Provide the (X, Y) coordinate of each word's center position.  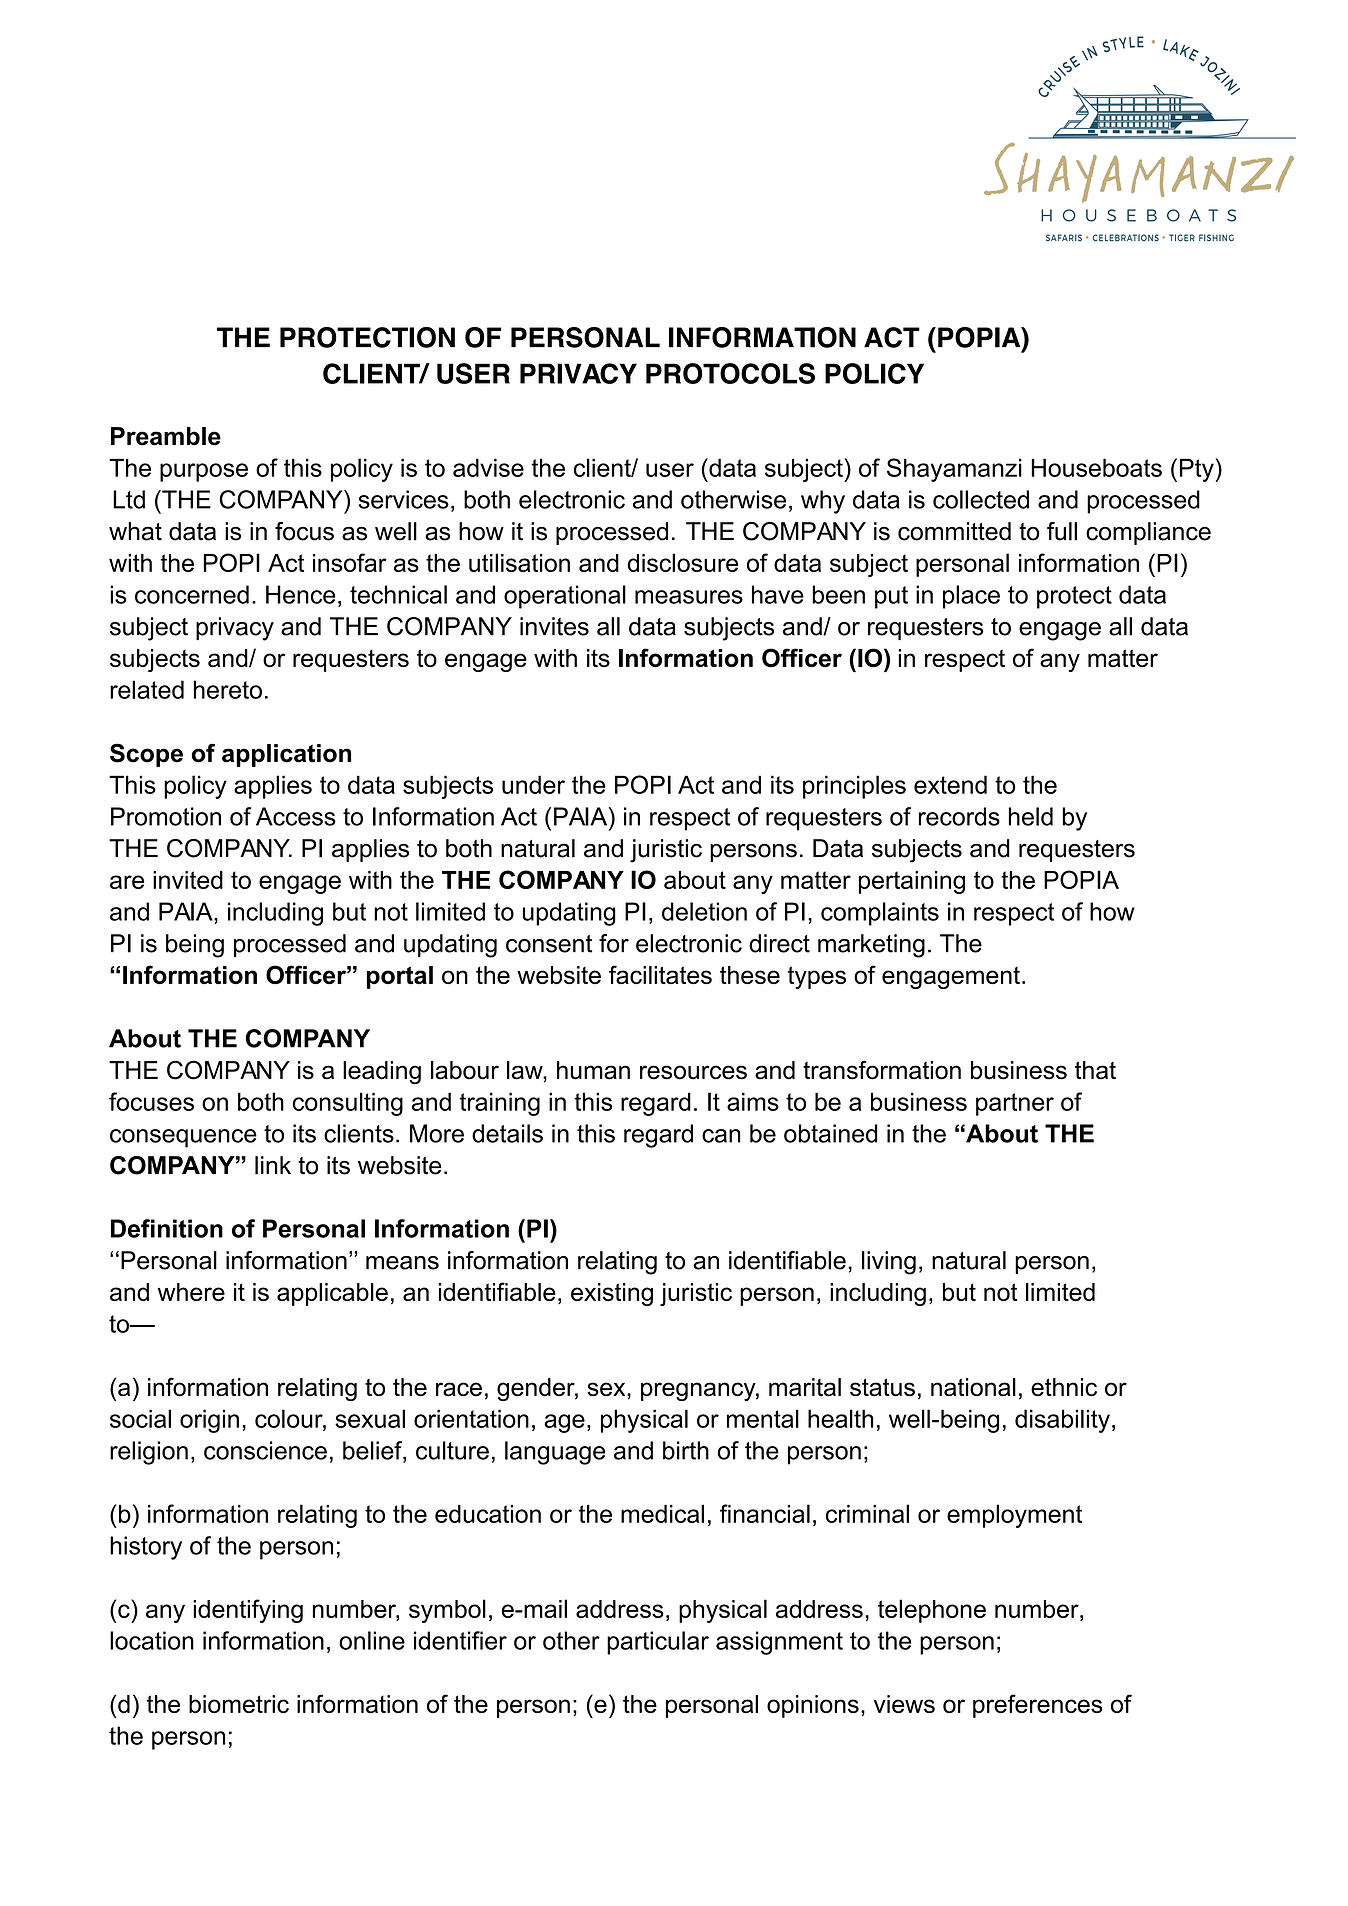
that (1095, 1070)
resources (693, 1072)
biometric (239, 1704)
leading (382, 1072)
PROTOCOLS (730, 373)
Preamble (166, 436)
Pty (1198, 470)
